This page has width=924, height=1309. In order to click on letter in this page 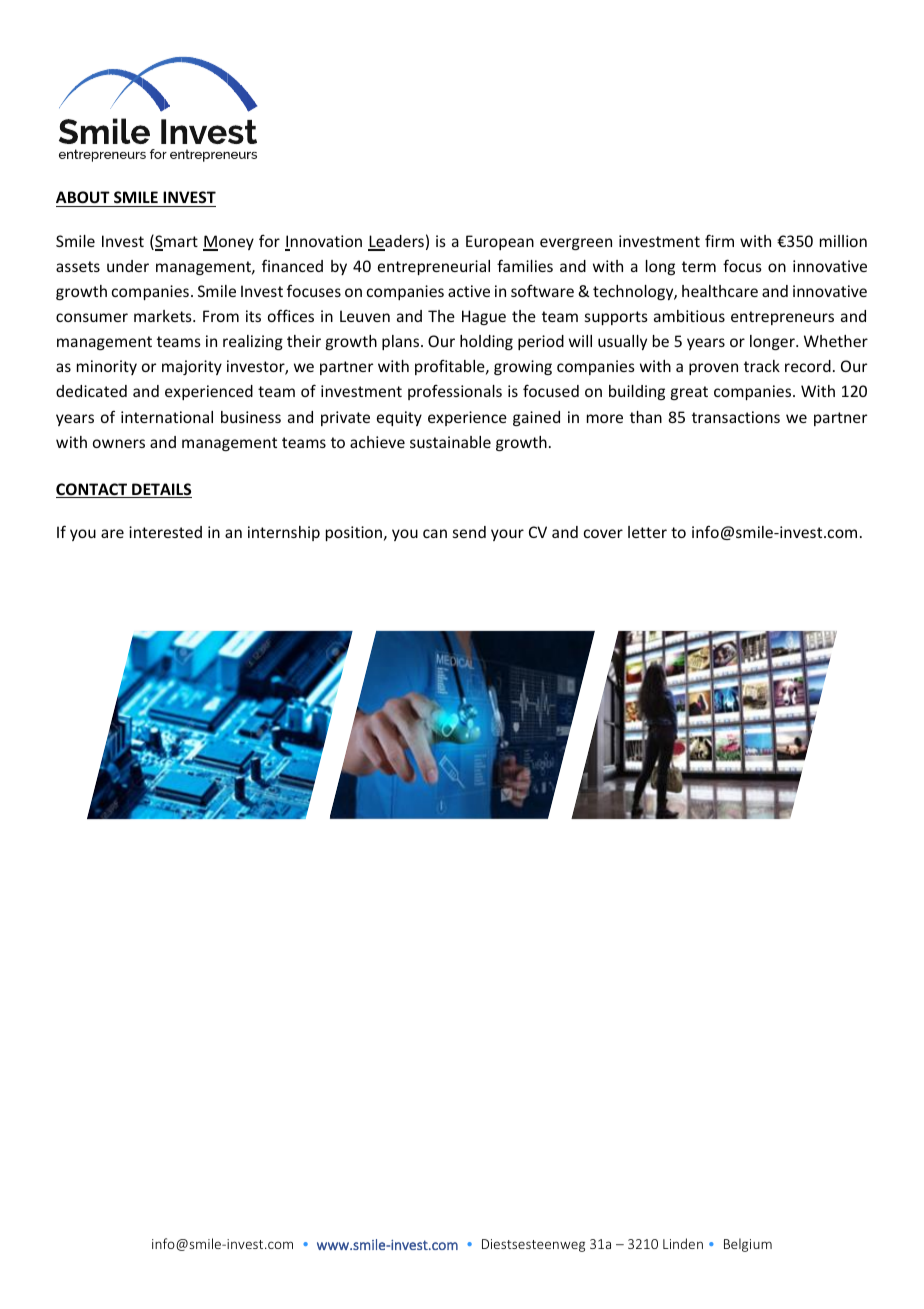, I will do `click(647, 532)`.
